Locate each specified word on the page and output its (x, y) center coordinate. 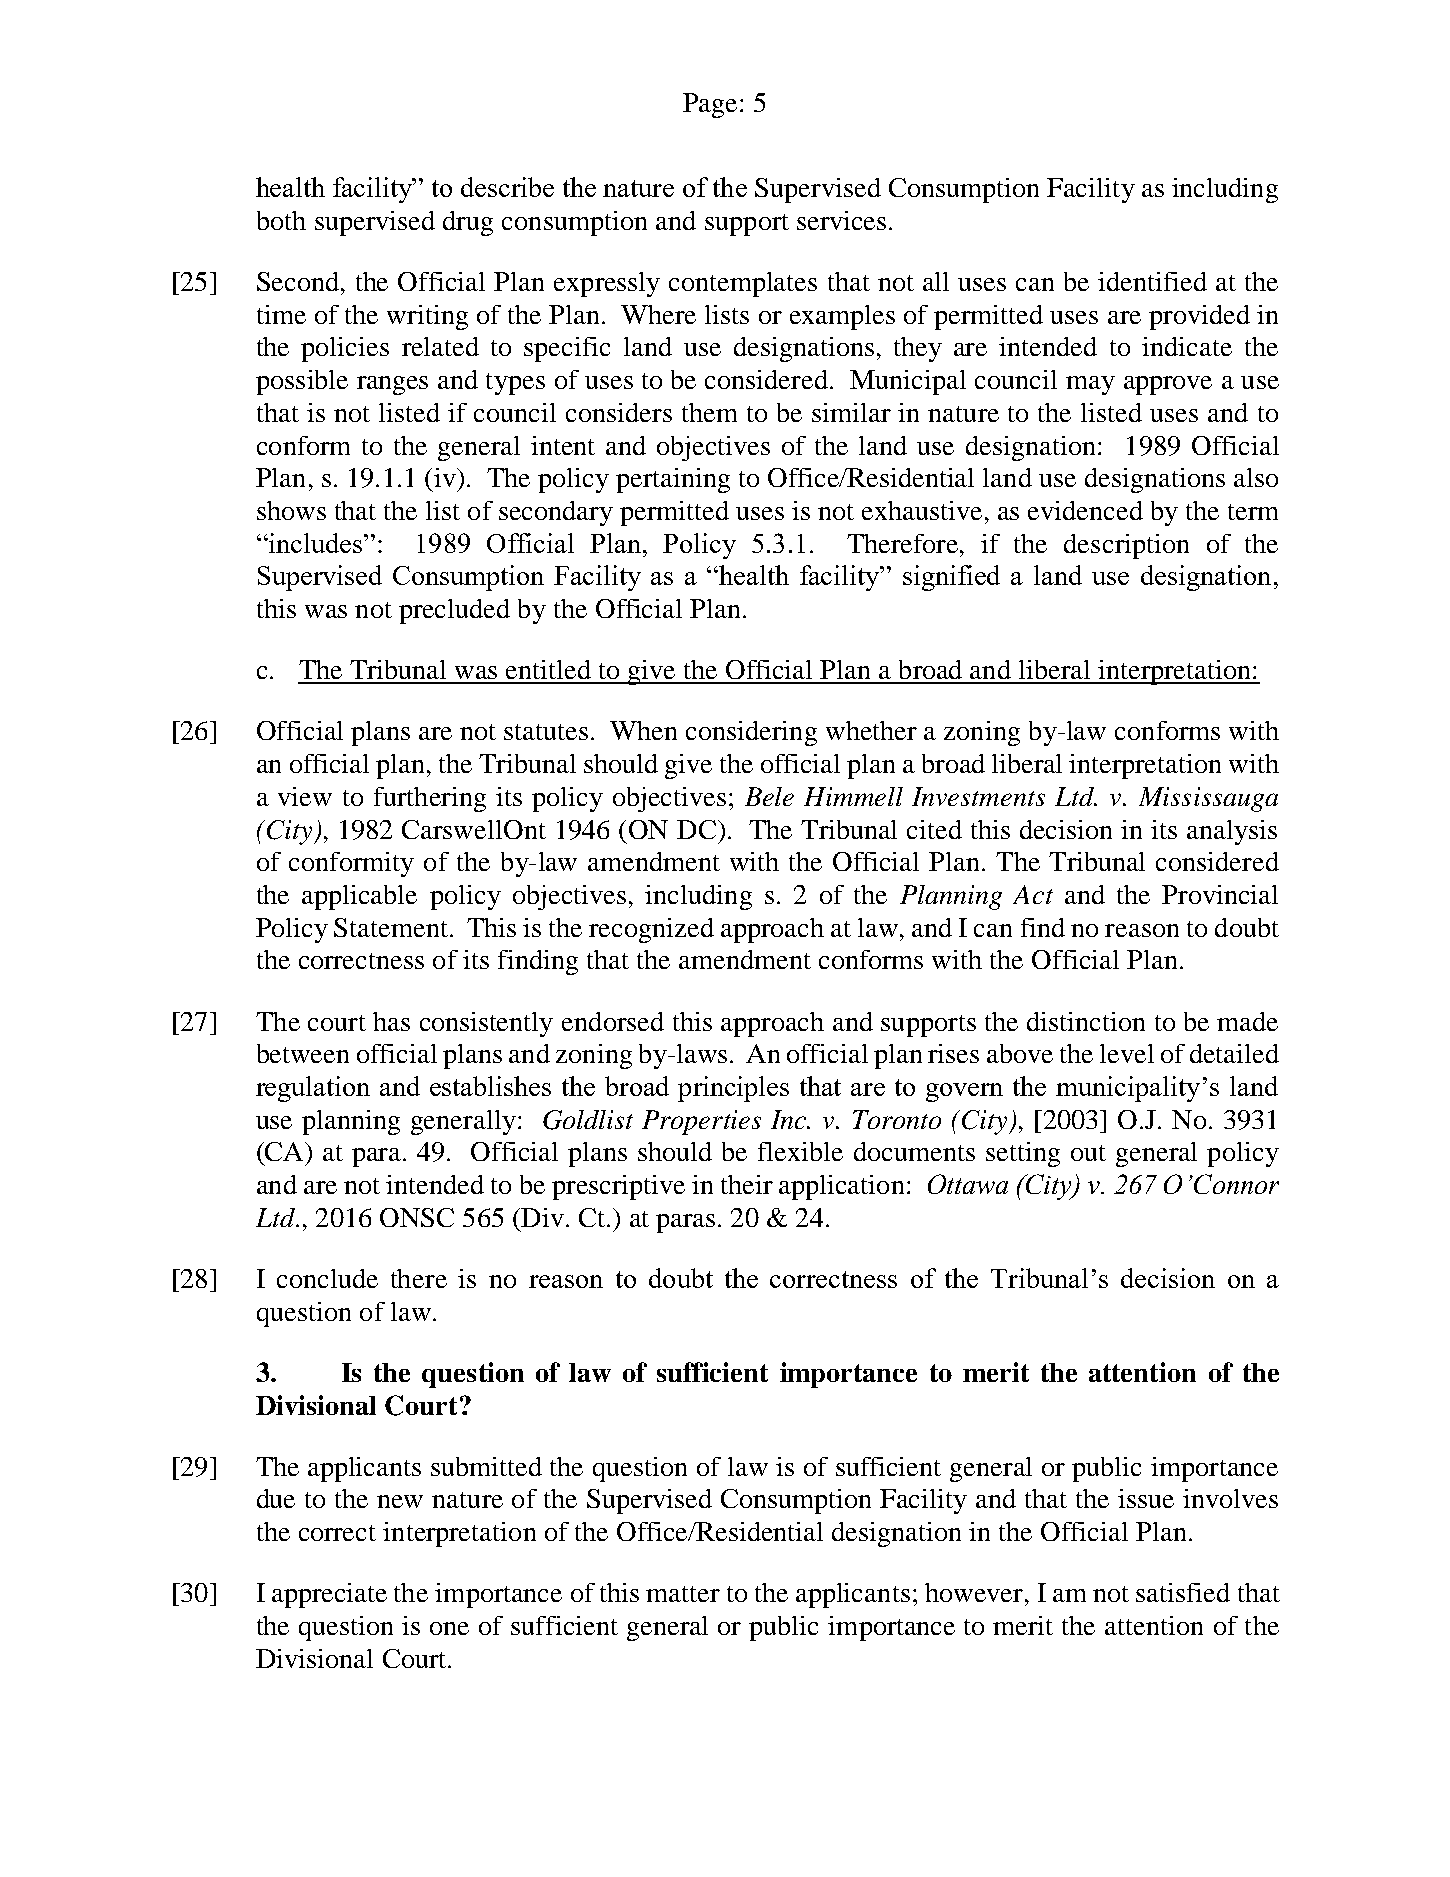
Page (710, 105)
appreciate (329, 1595)
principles (733, 1089)
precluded (454, 611)
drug (468, 223)
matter (683, 1594)
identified (1152, 281)
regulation (313, 1089)
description (1126, 546)
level (1127, 1053)
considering (751, 733)
